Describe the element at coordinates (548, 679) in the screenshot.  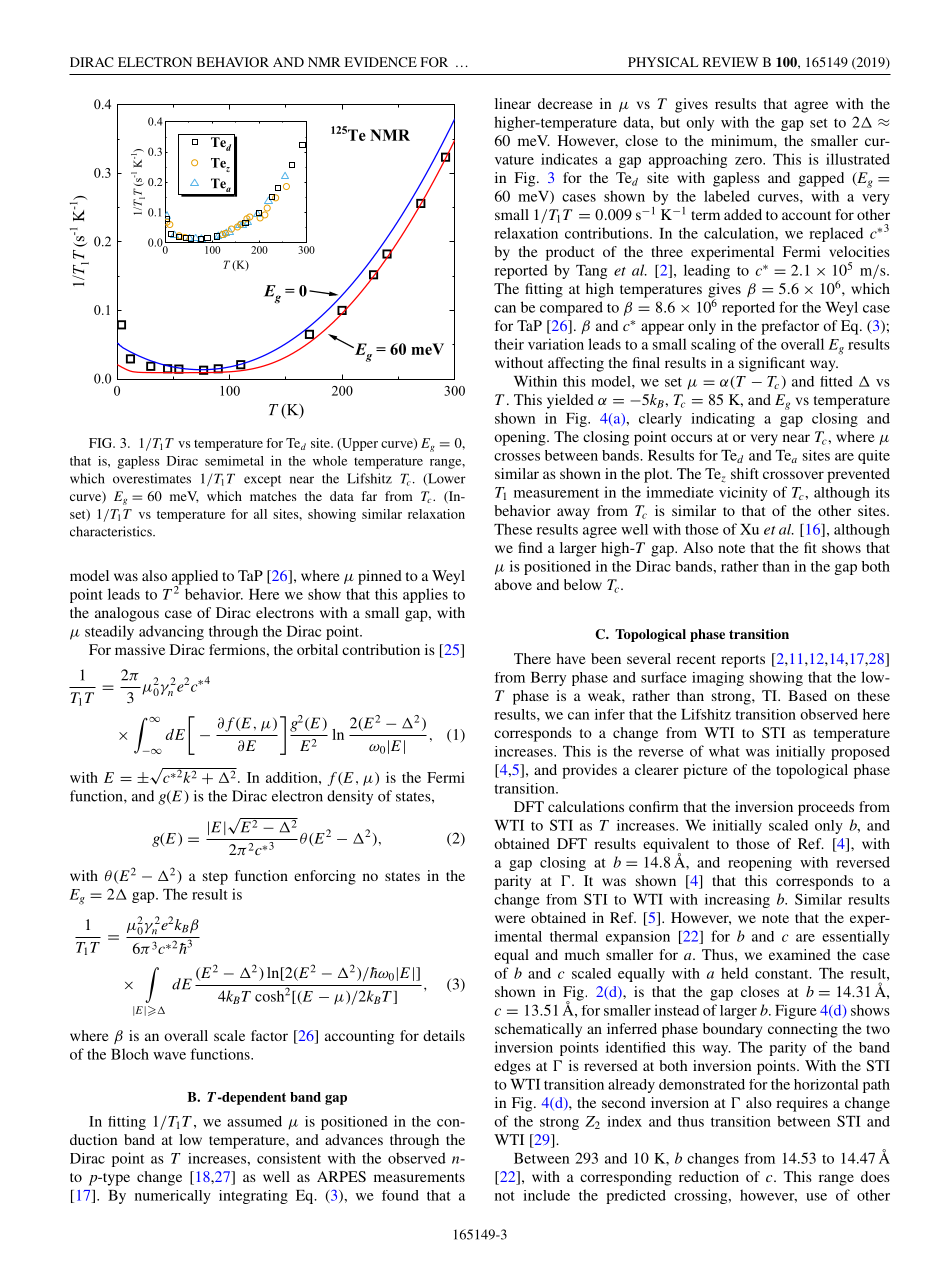
I see `Berry` at that location.
